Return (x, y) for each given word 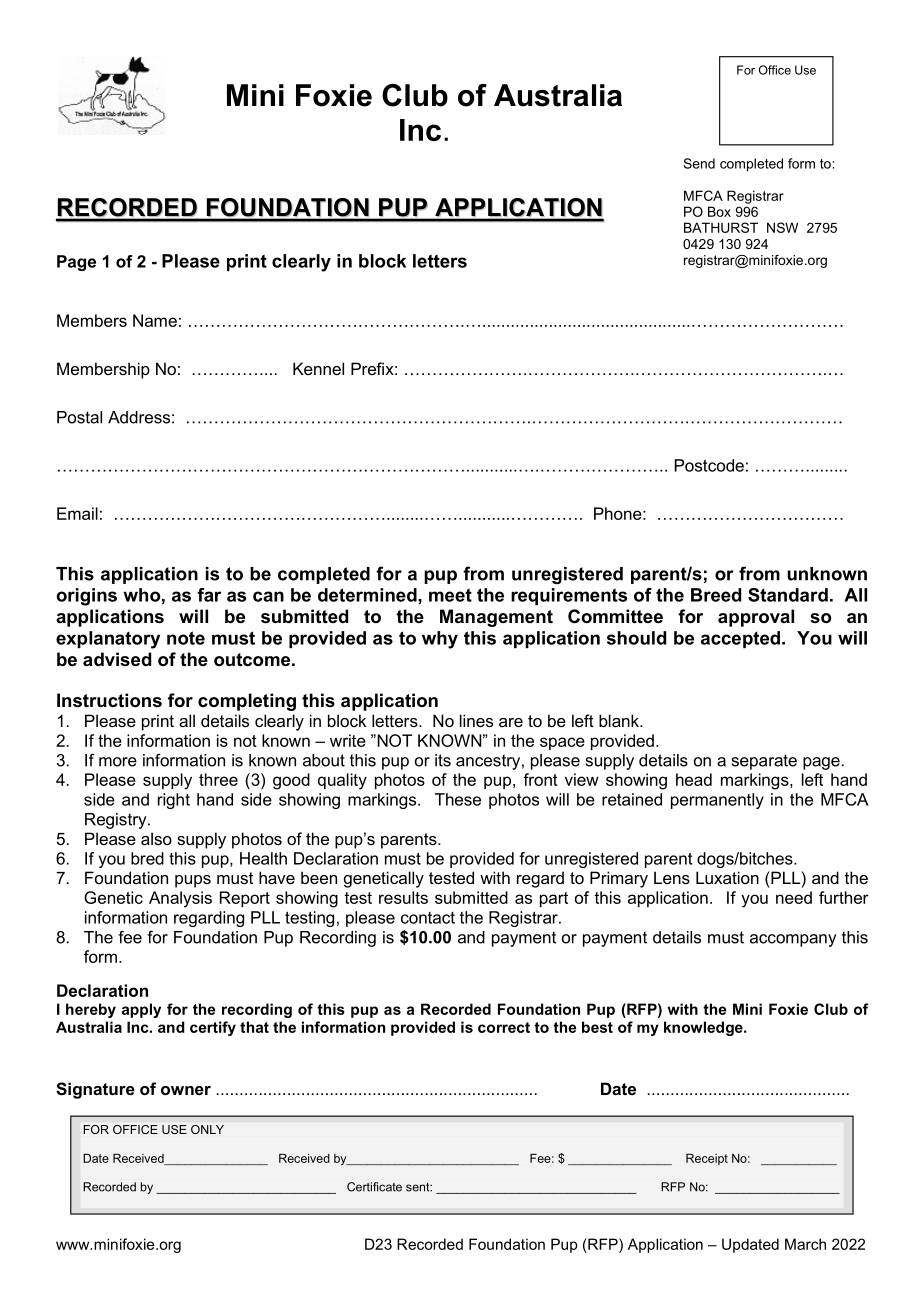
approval (756, 618)
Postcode (709, 465)
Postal (79, 417)
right (174, 801)
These (458, 799)
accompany (793, 940)
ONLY (207, 1129)
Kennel (318, 368)
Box (719, 211)
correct (504, 1027)
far (209, 595)
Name (155, 320)
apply (141, 1010)
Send (699, 163)
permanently (717, 801)
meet (450, 595)
